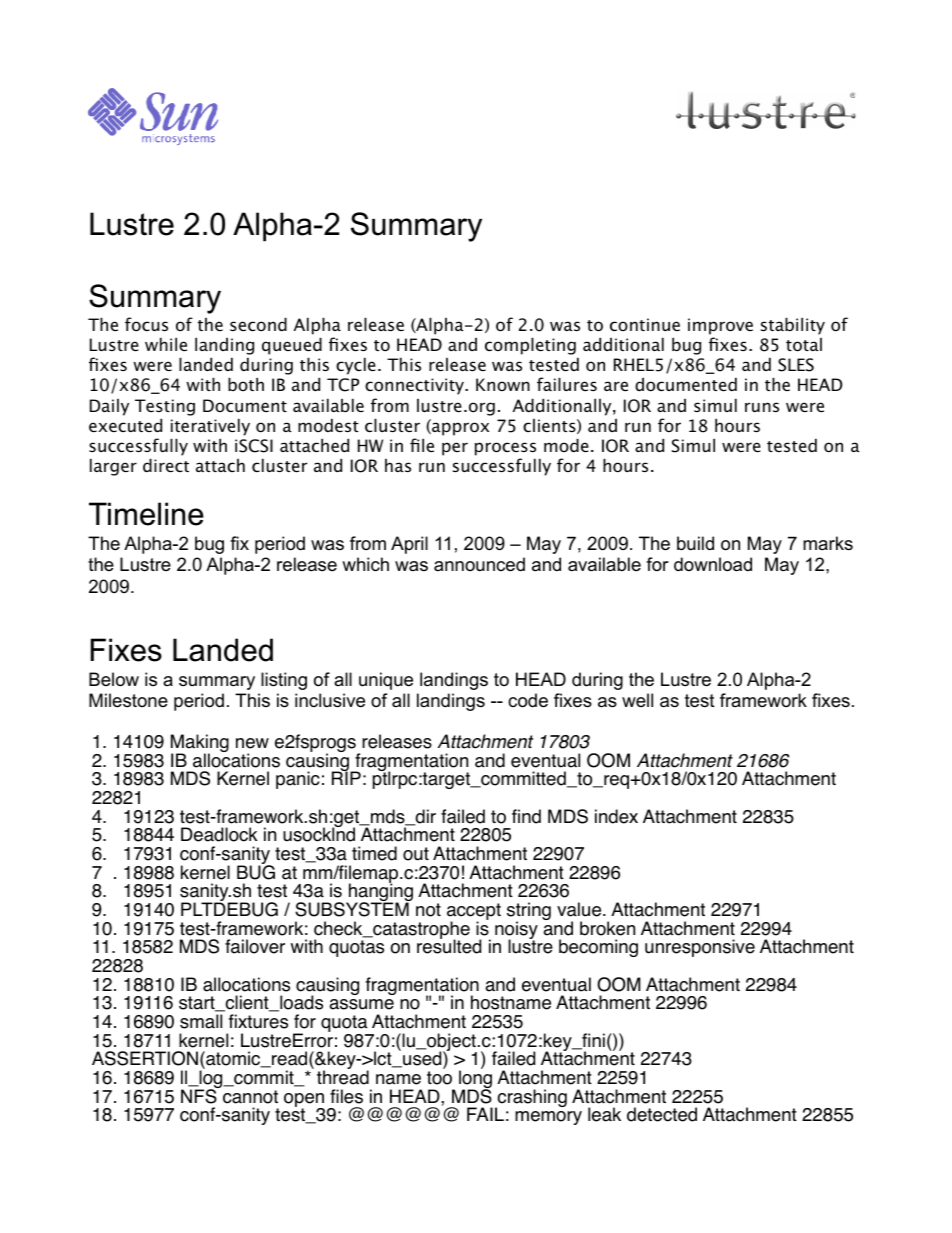  Describe the element at coordinates (479, 564) in the screenshot. I see `announced` at that location.
